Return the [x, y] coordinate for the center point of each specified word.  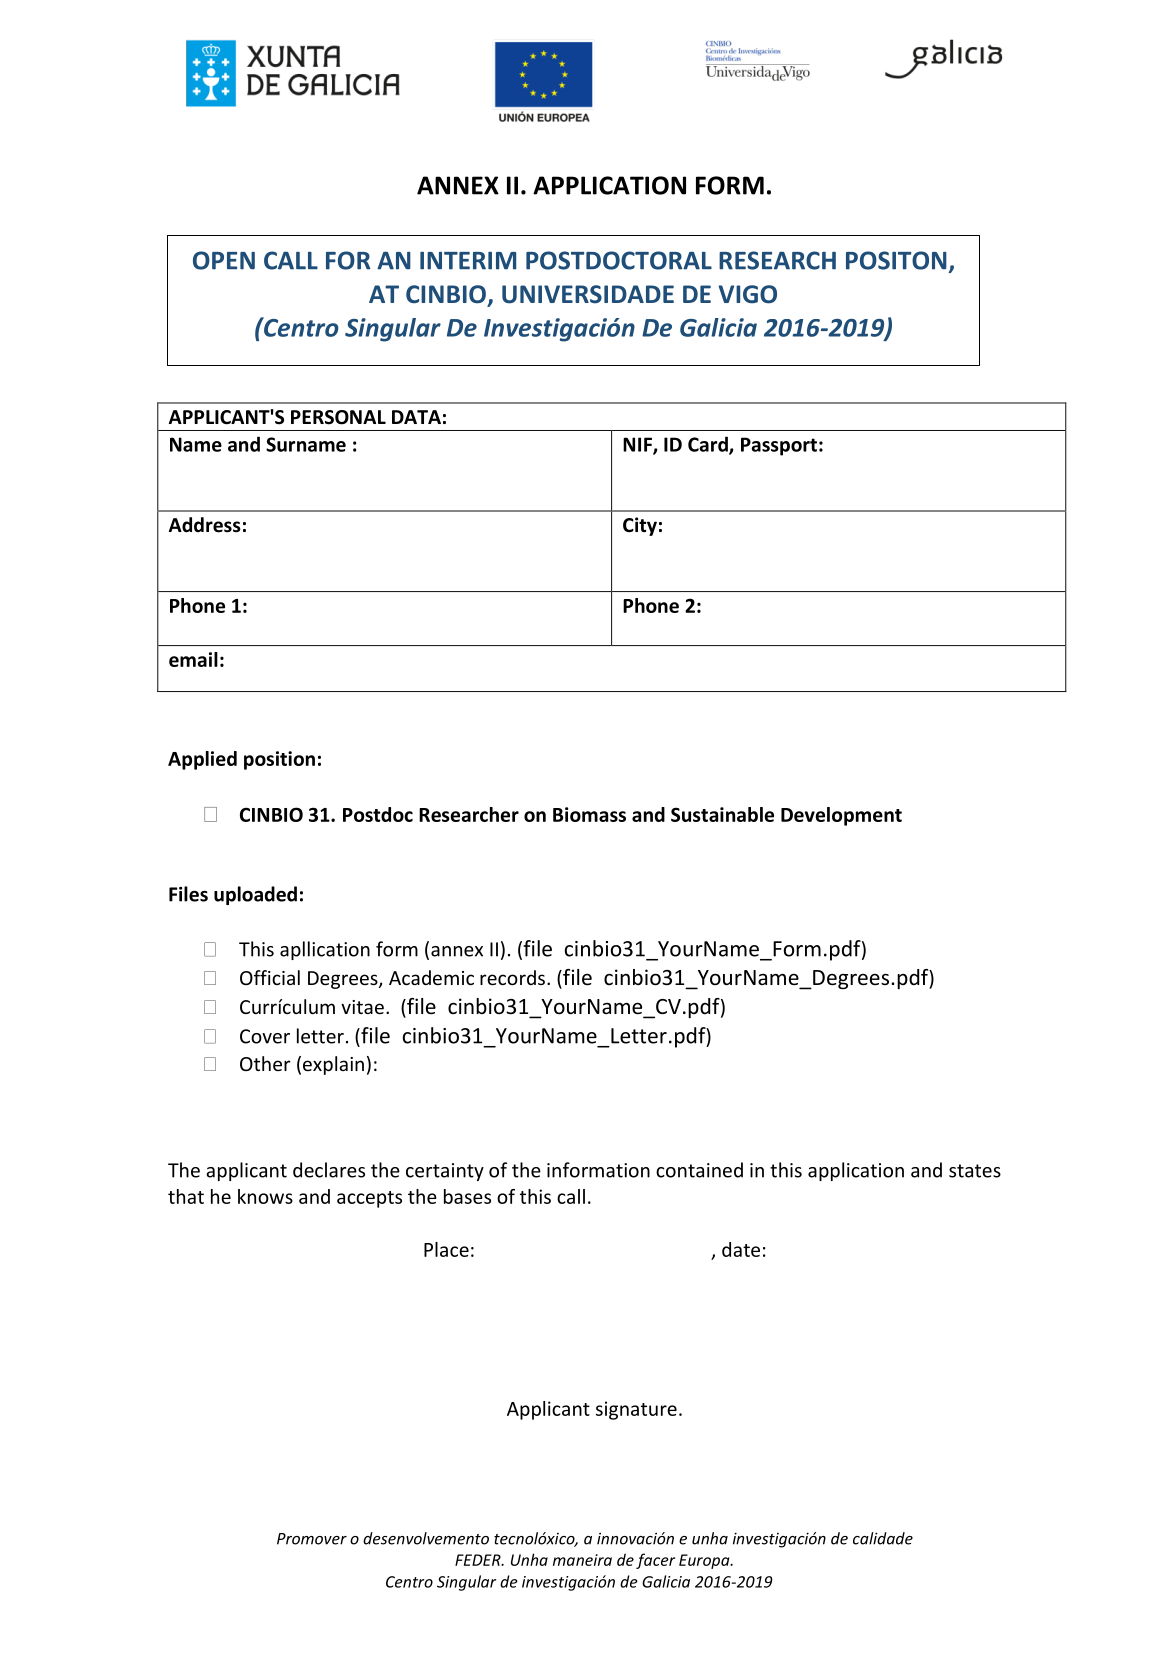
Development [841, 816]
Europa [705, 1561]
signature [636, 1410]
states [975, 1171]
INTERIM [468, 261]
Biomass [589, 814]
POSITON [896, 260]
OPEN [224, 260]
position [279, 760]
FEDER [479, 1560]
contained [699, 1170]
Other [265, 1063]
